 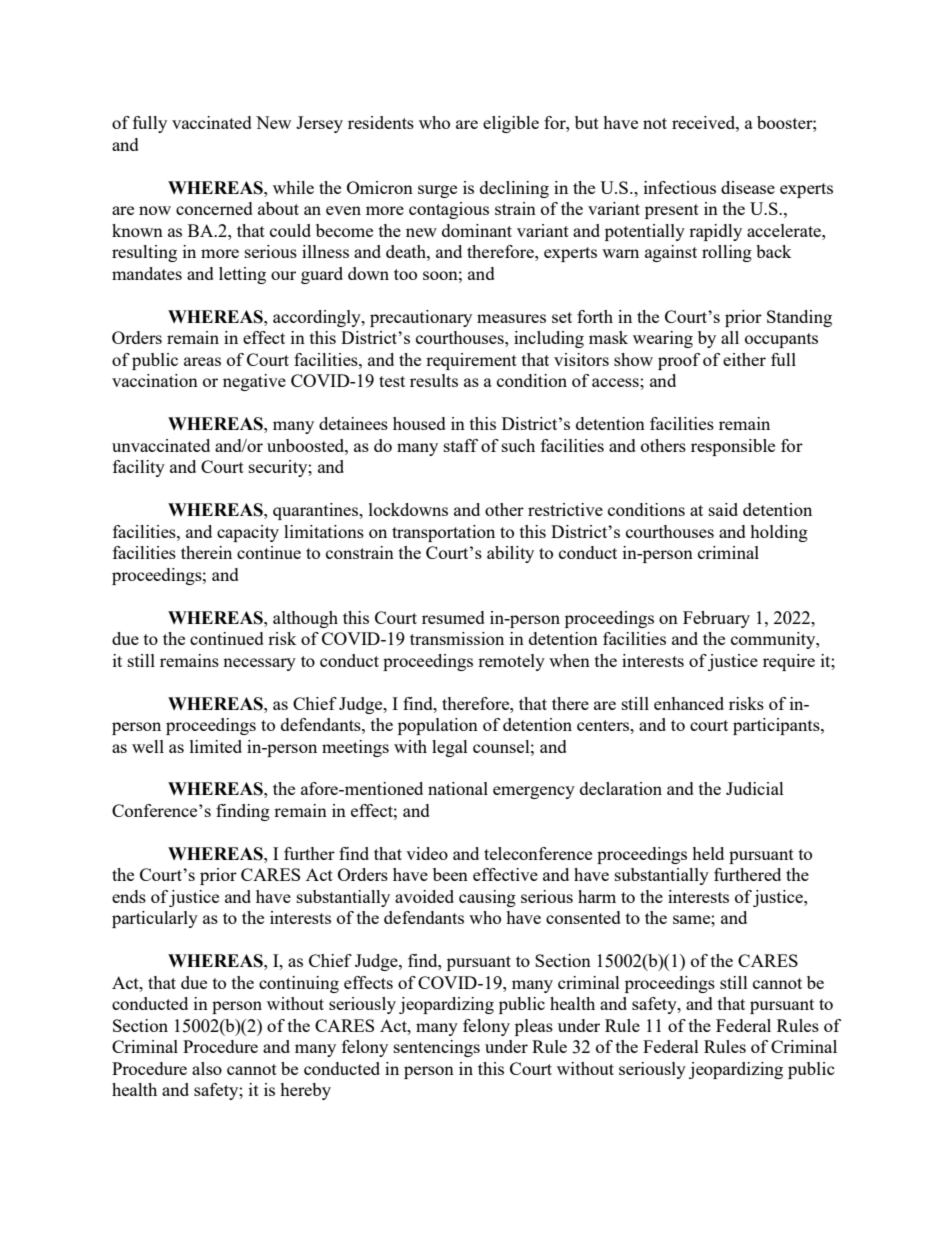 I want to click on February, so click(x=716, y=619).
